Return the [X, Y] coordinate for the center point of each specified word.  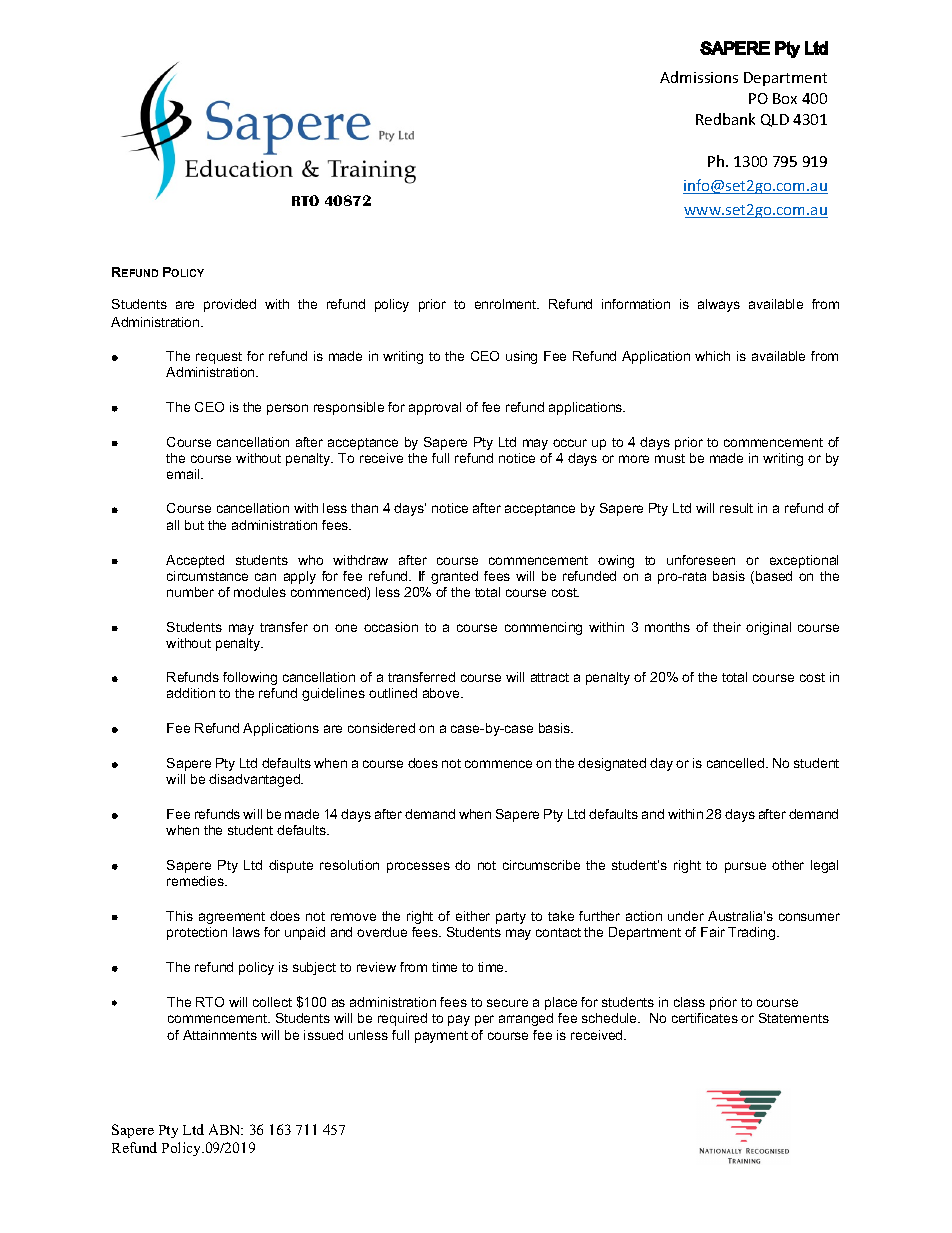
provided [230, 305]
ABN [226, 1129]
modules [260, 592]
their [727, 627]
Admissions [699, 77]
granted [454, 577]
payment [441, 1037]
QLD [775, 120]
